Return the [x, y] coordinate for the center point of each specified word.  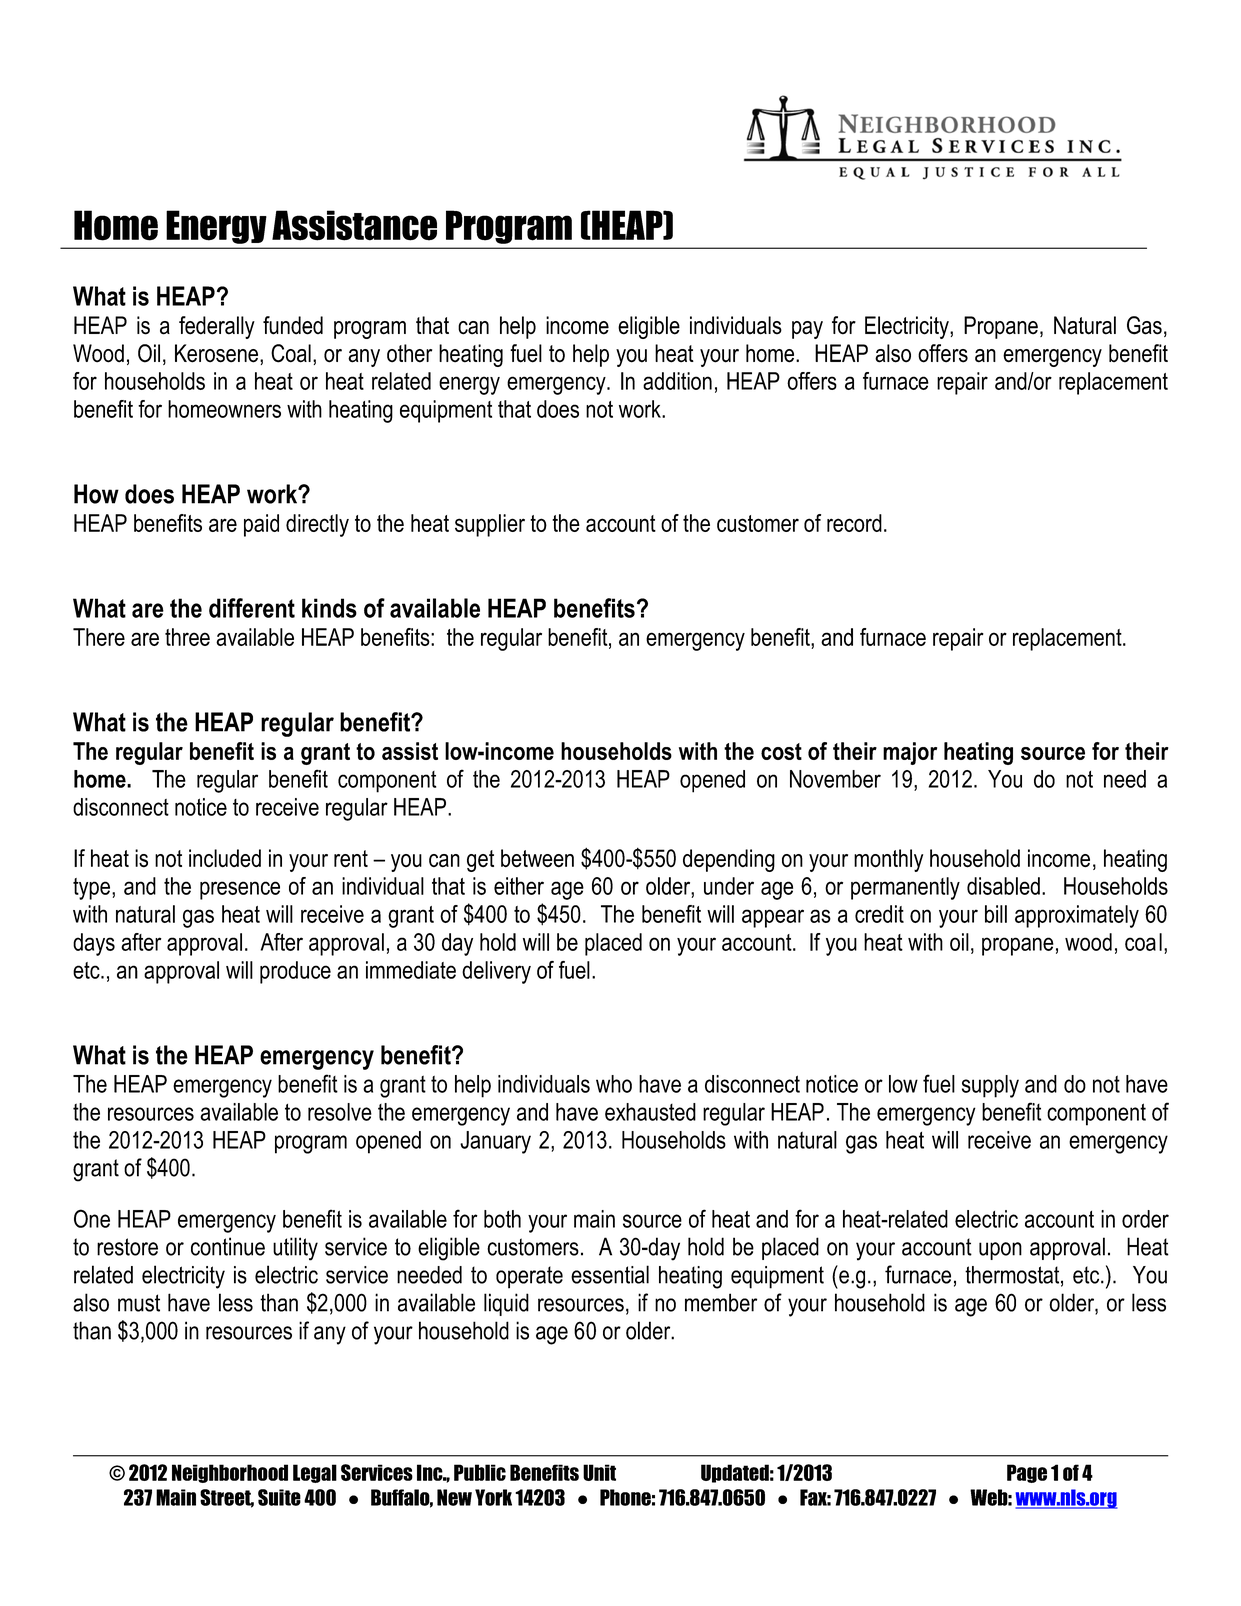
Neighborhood [230, 1473]
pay [807, 330]
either [519, 886]
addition [677, 381]
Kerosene [216, 353]
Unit [599, 1472]
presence [240, 890]
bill [996, 914]
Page [1027, 1473]
